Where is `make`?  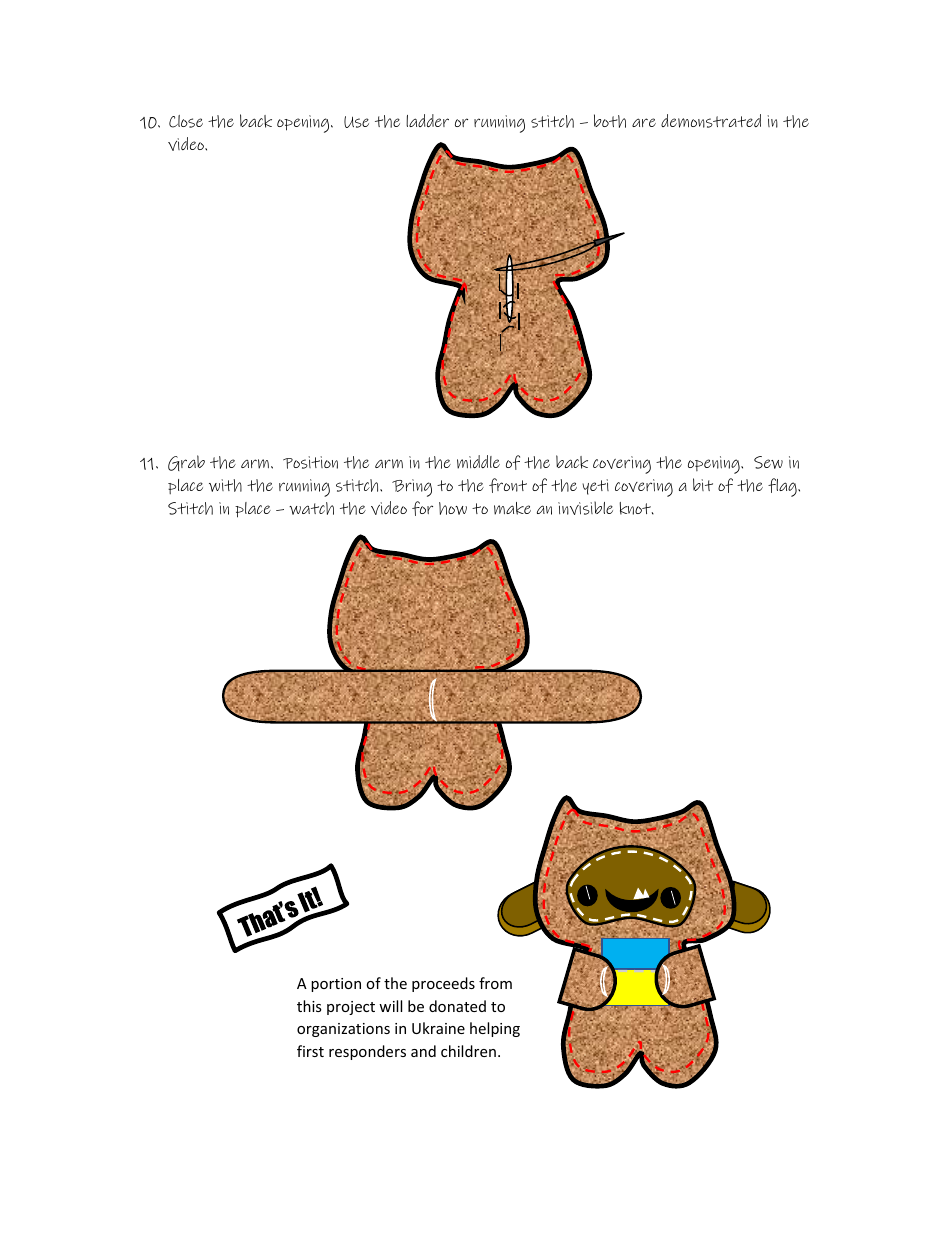
make is located at coordinates (512, 508).
